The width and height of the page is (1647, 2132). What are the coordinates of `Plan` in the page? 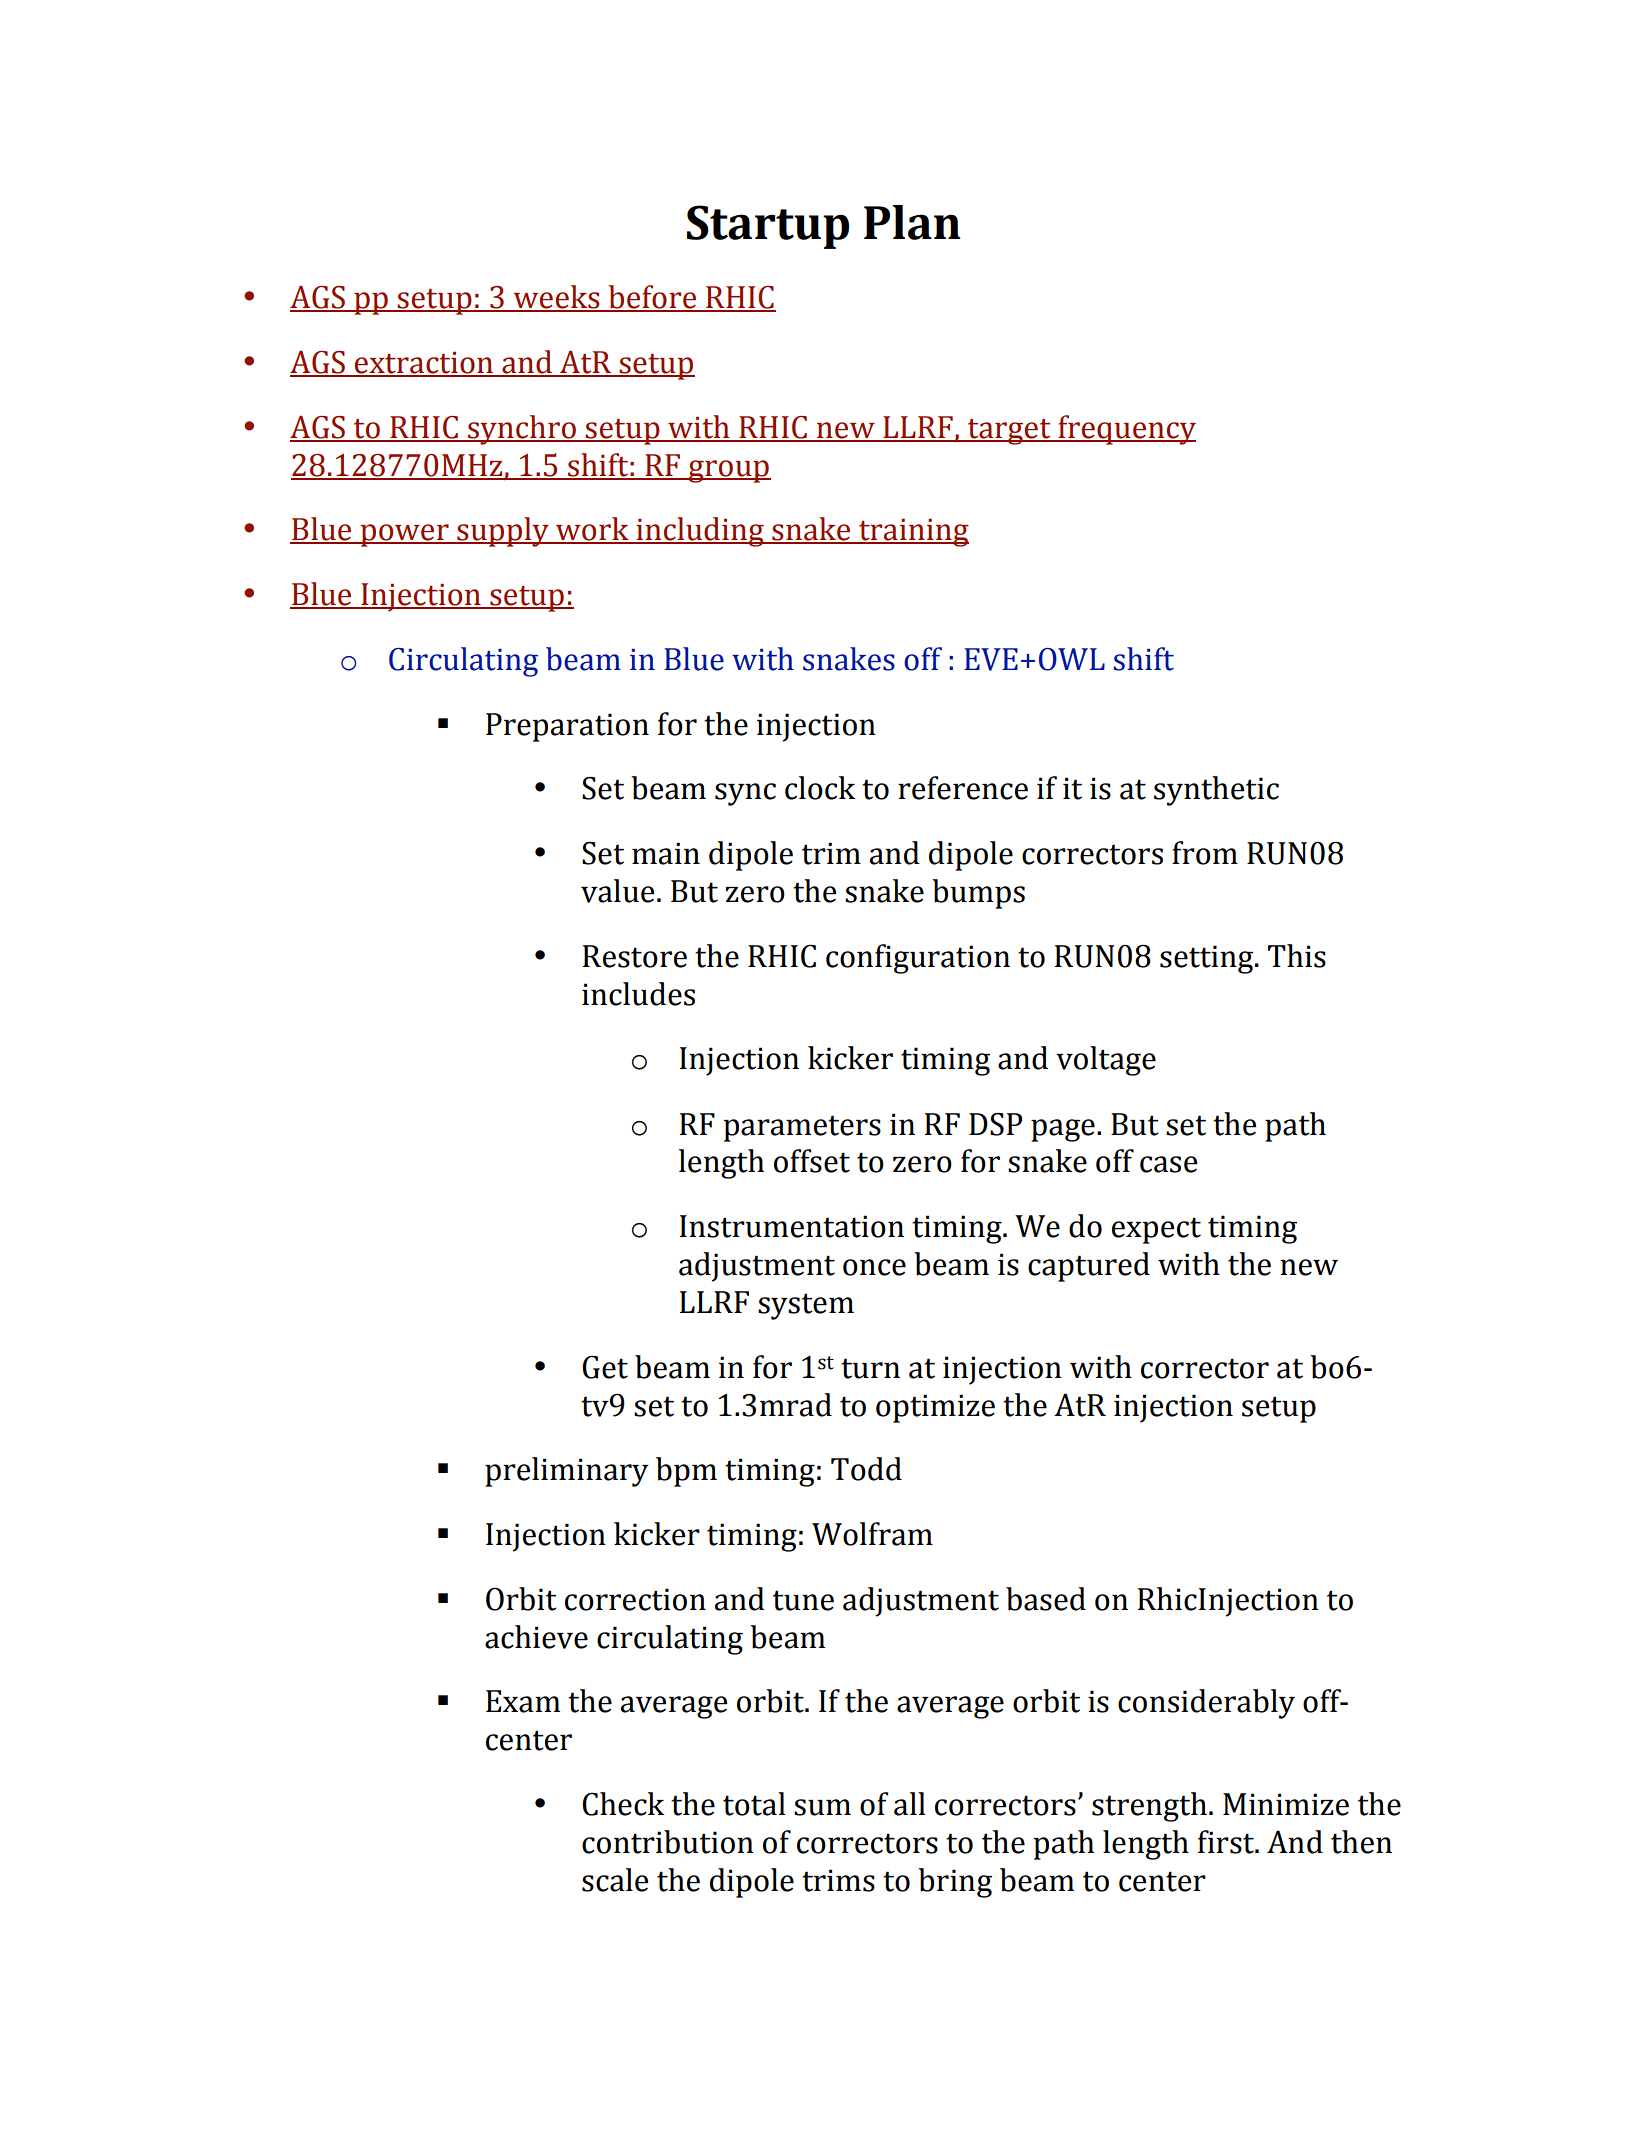 It's located at (912, 222).
